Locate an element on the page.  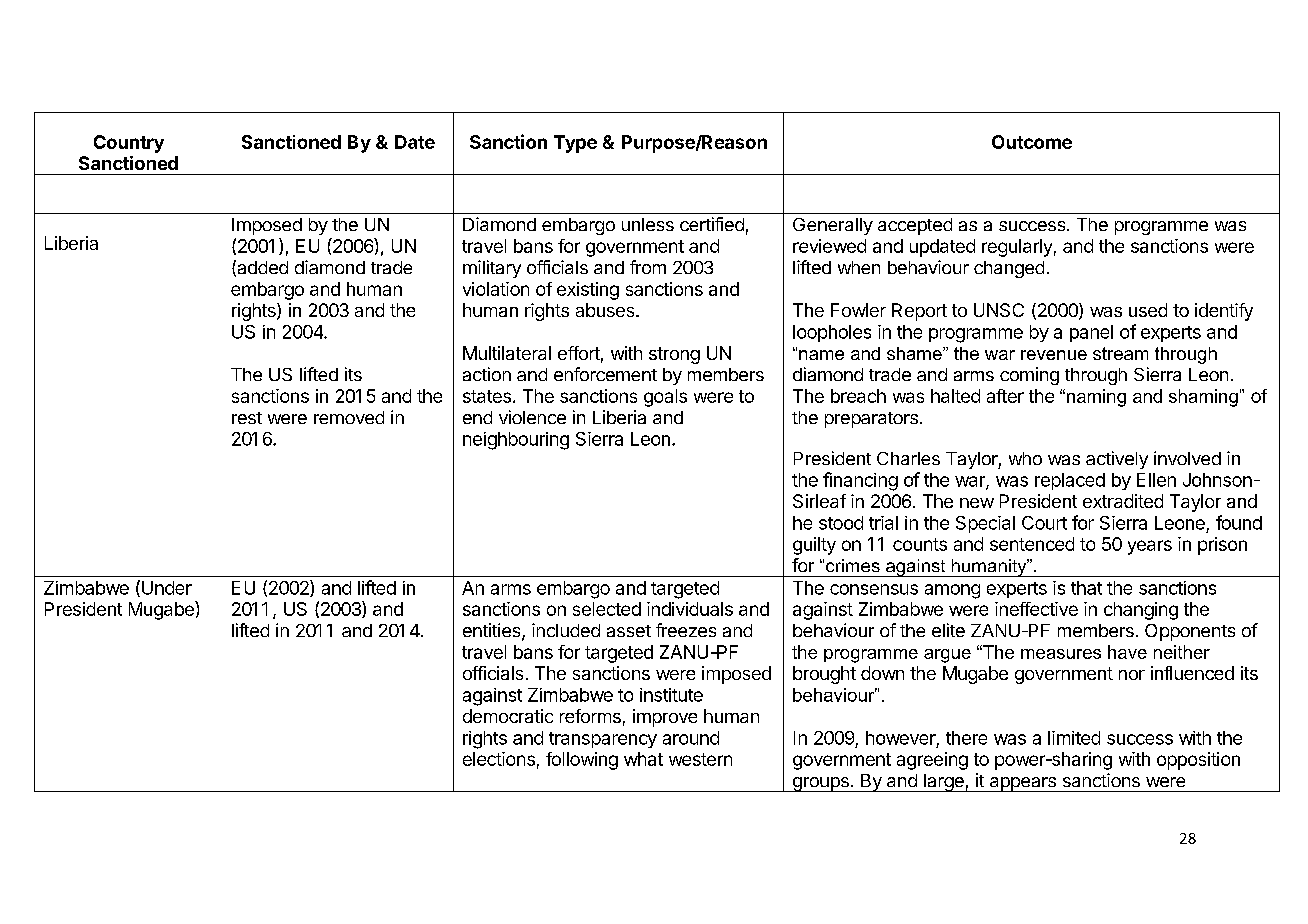
rest is located at coordinates (247, 418).
